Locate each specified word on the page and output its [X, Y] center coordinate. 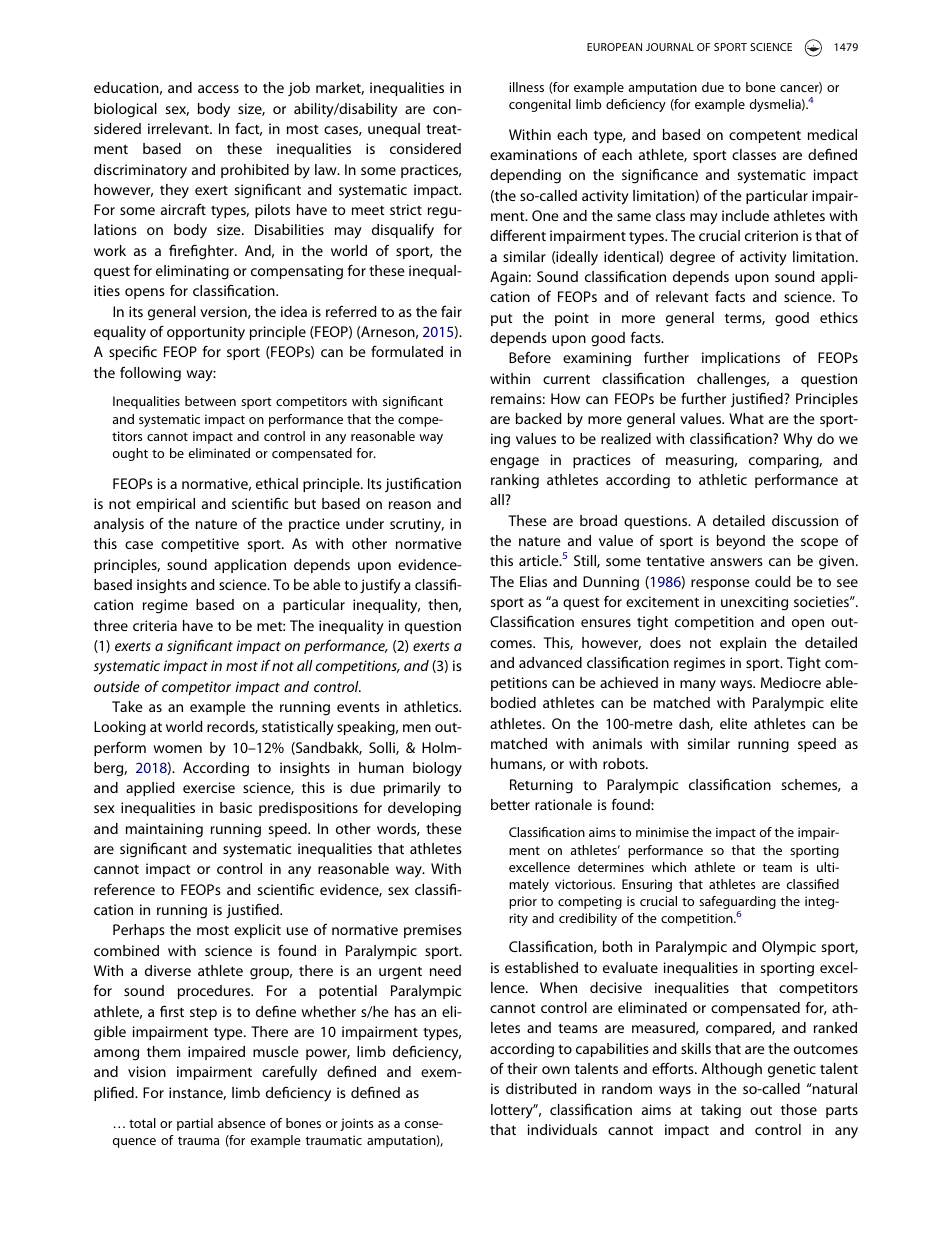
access [218, 89]
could [773, 581]
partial [195, 1124]
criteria [155, 625]
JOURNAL [670, 47]
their [522, 1068]
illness [526, 87]
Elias [533, 581]
